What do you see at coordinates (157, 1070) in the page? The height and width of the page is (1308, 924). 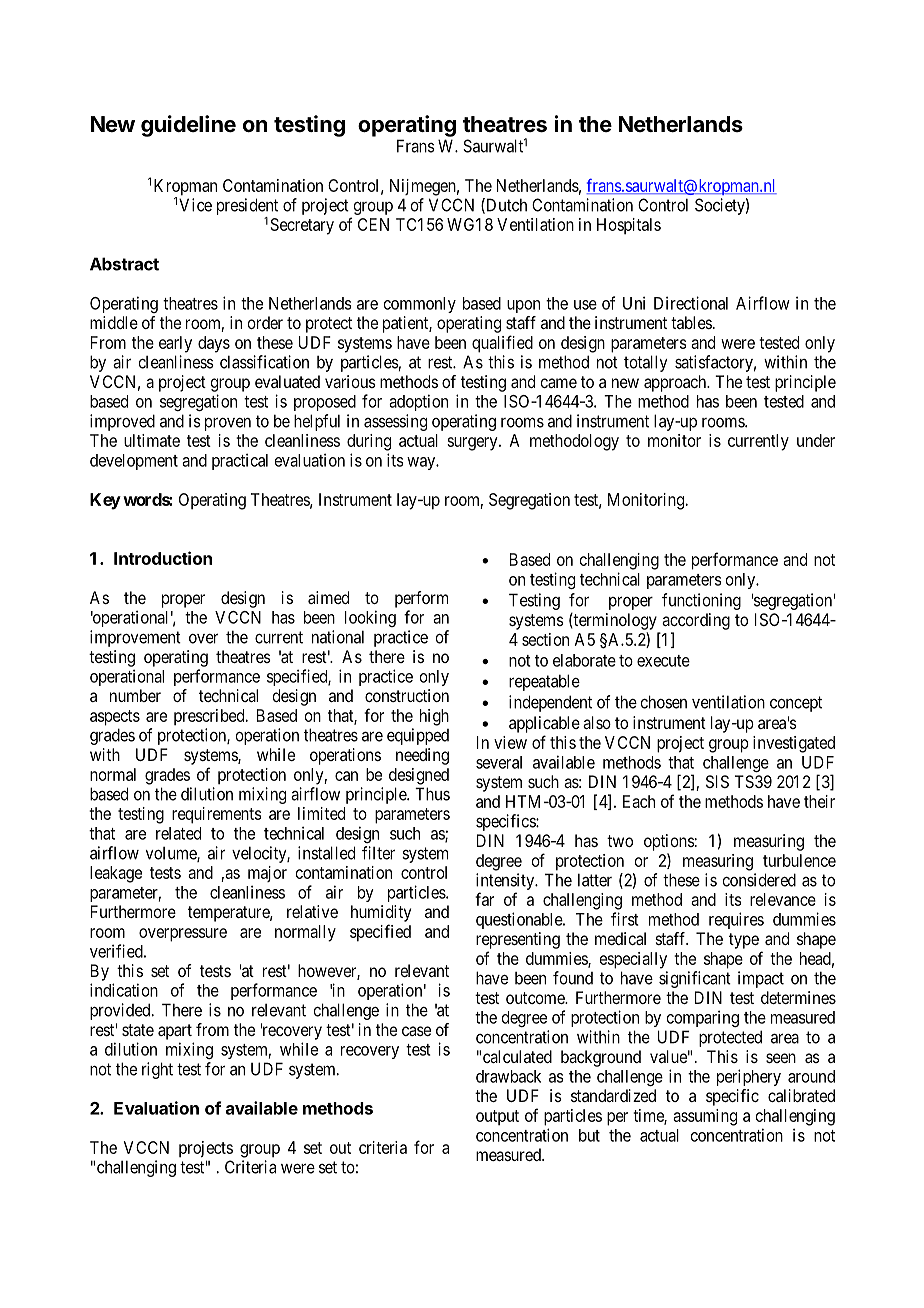 I see `right` at bounding box center [157, 1070].
